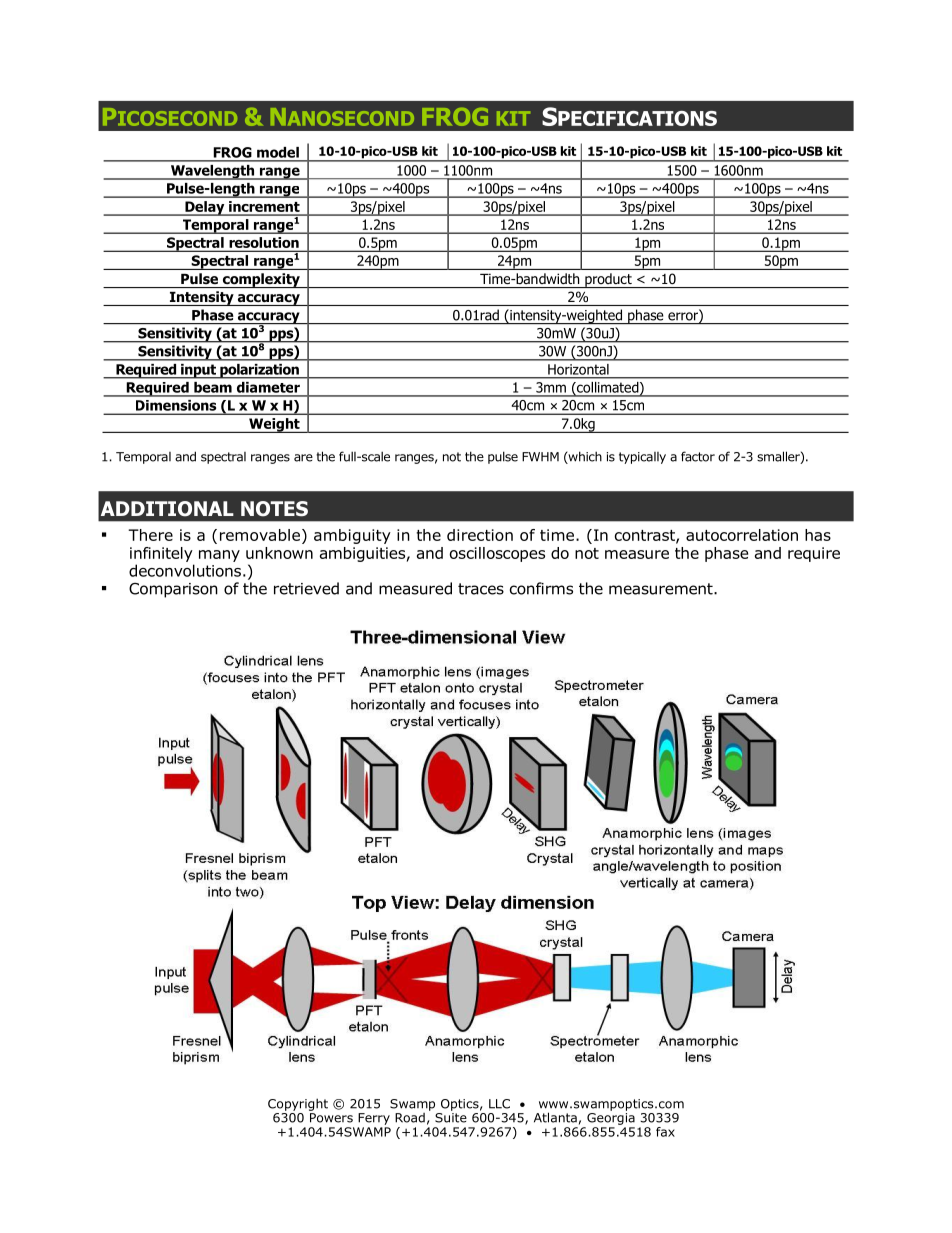 This screenshot has width=952, height=1233. I want to click on fax, so click(665, 1132).
